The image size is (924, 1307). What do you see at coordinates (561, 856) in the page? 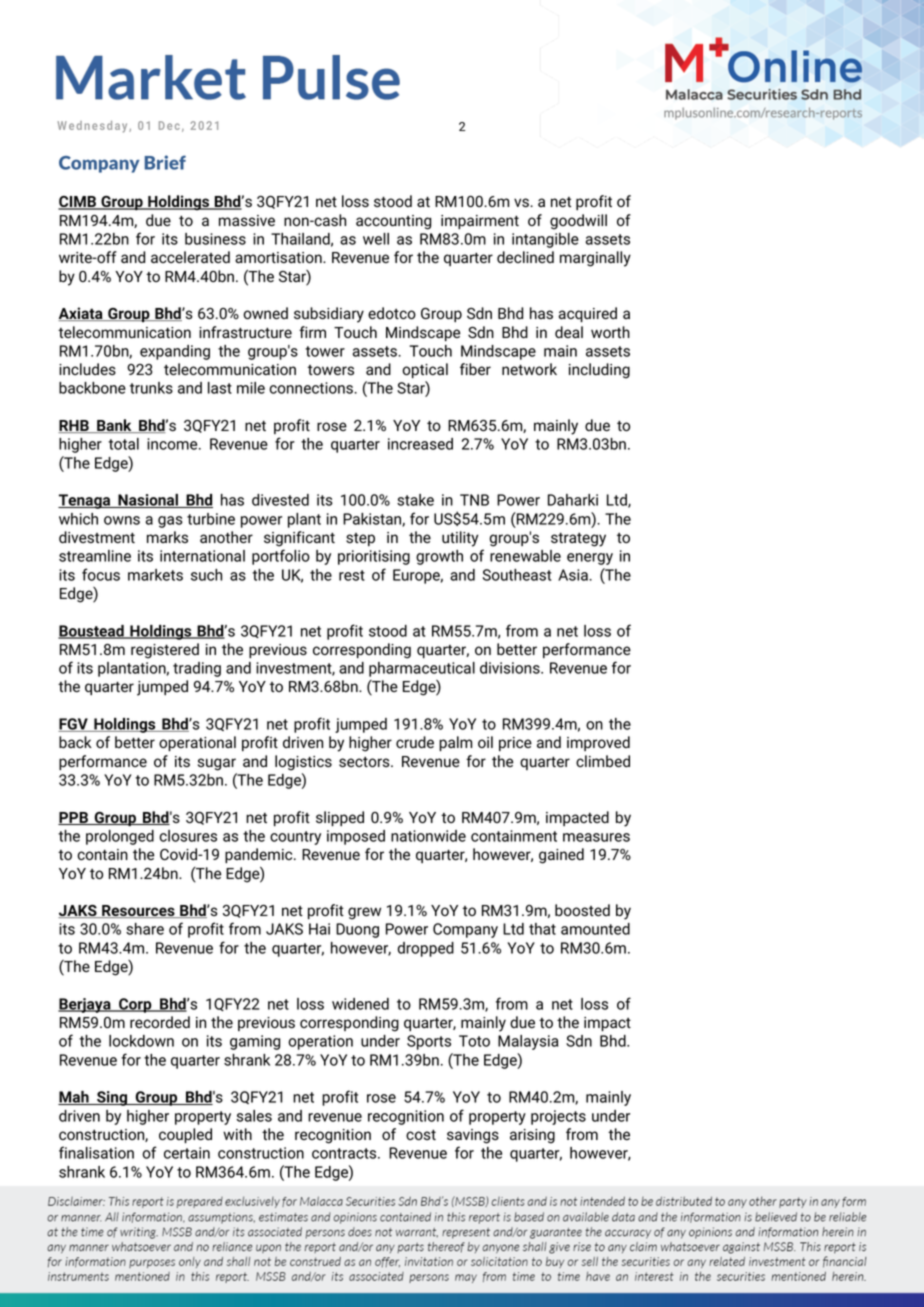
I see `gained` at bounding box center [561, 856].
